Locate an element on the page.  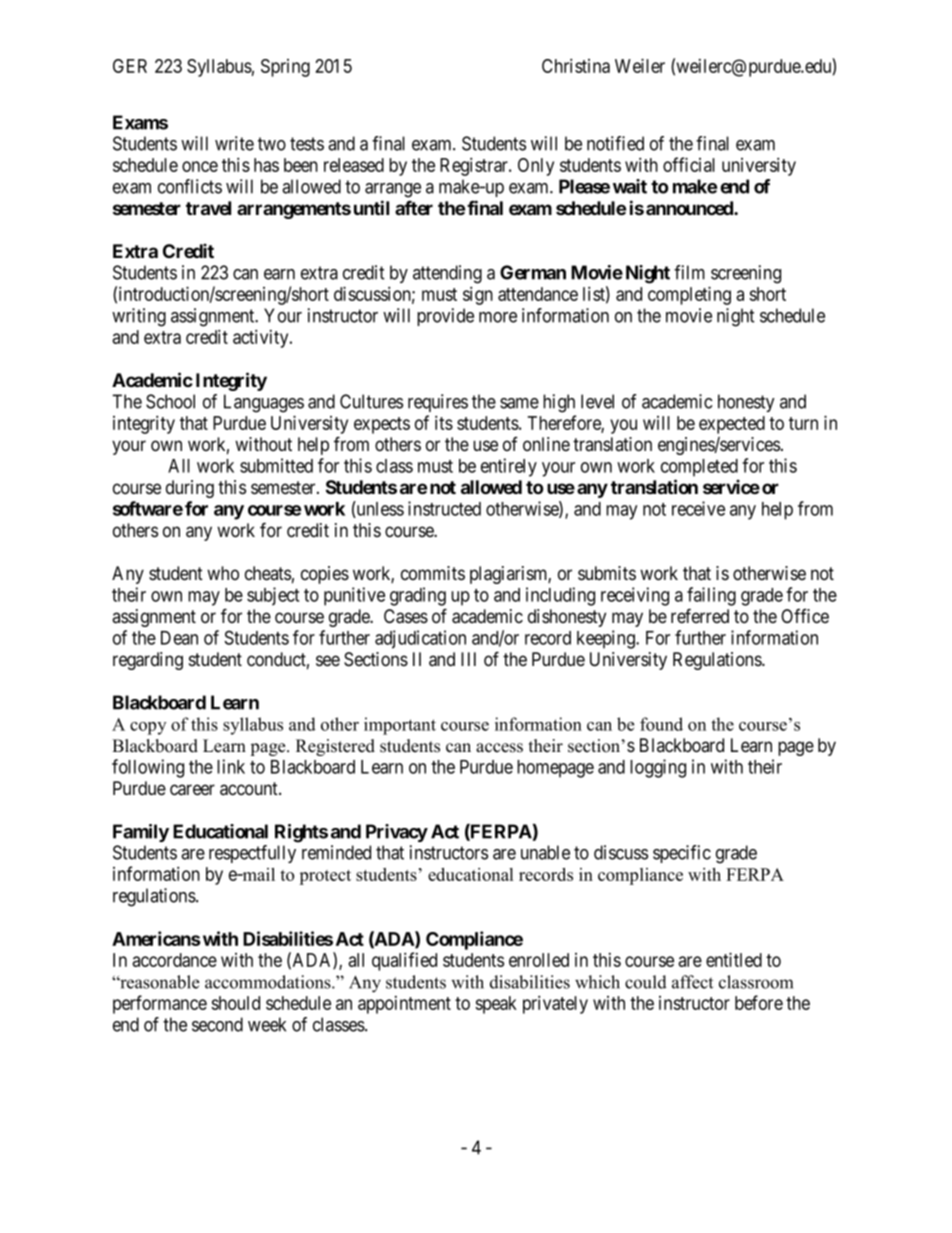
requires is located at coordinates (438, 403).
